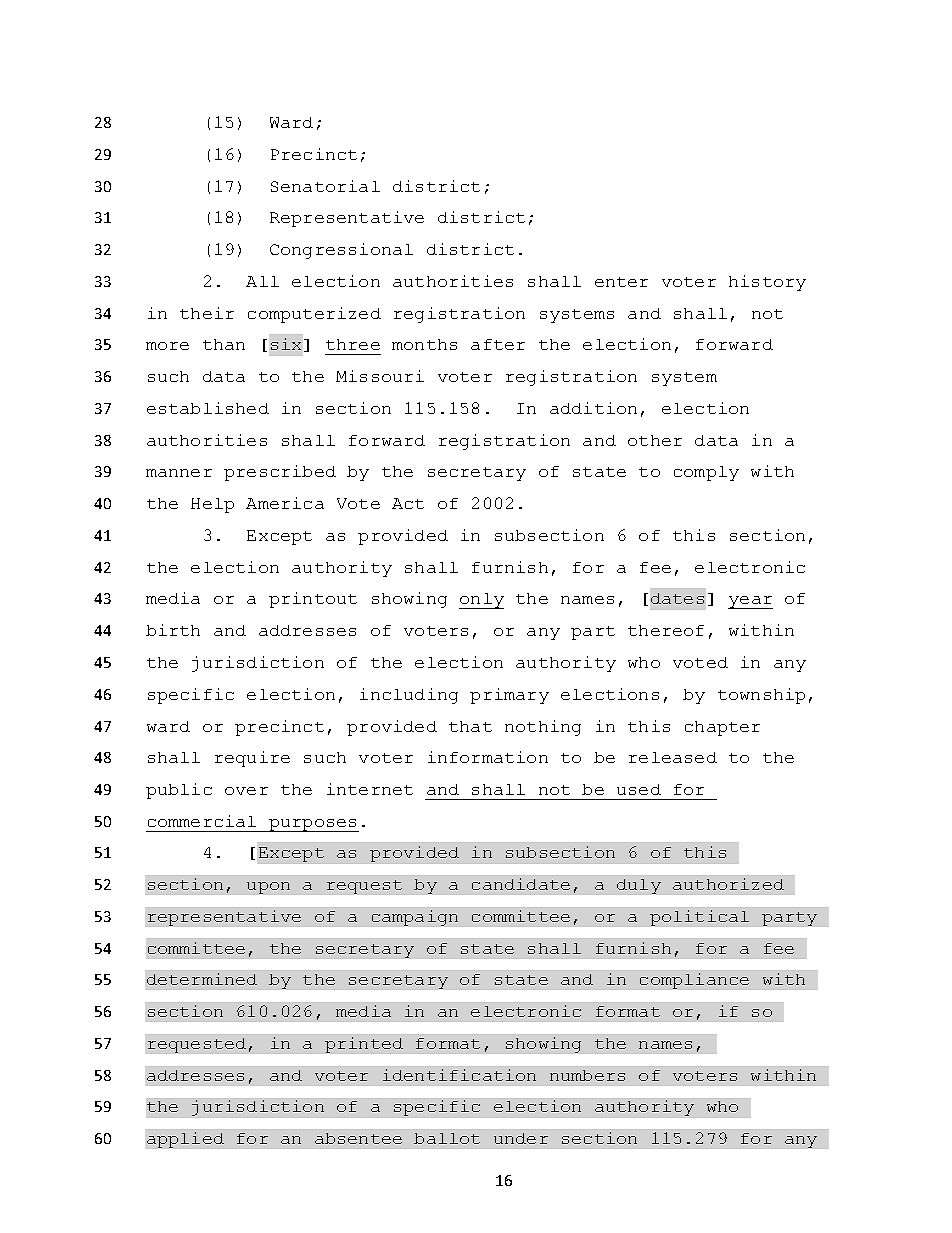  I want to click on other, so click(655, 440).
